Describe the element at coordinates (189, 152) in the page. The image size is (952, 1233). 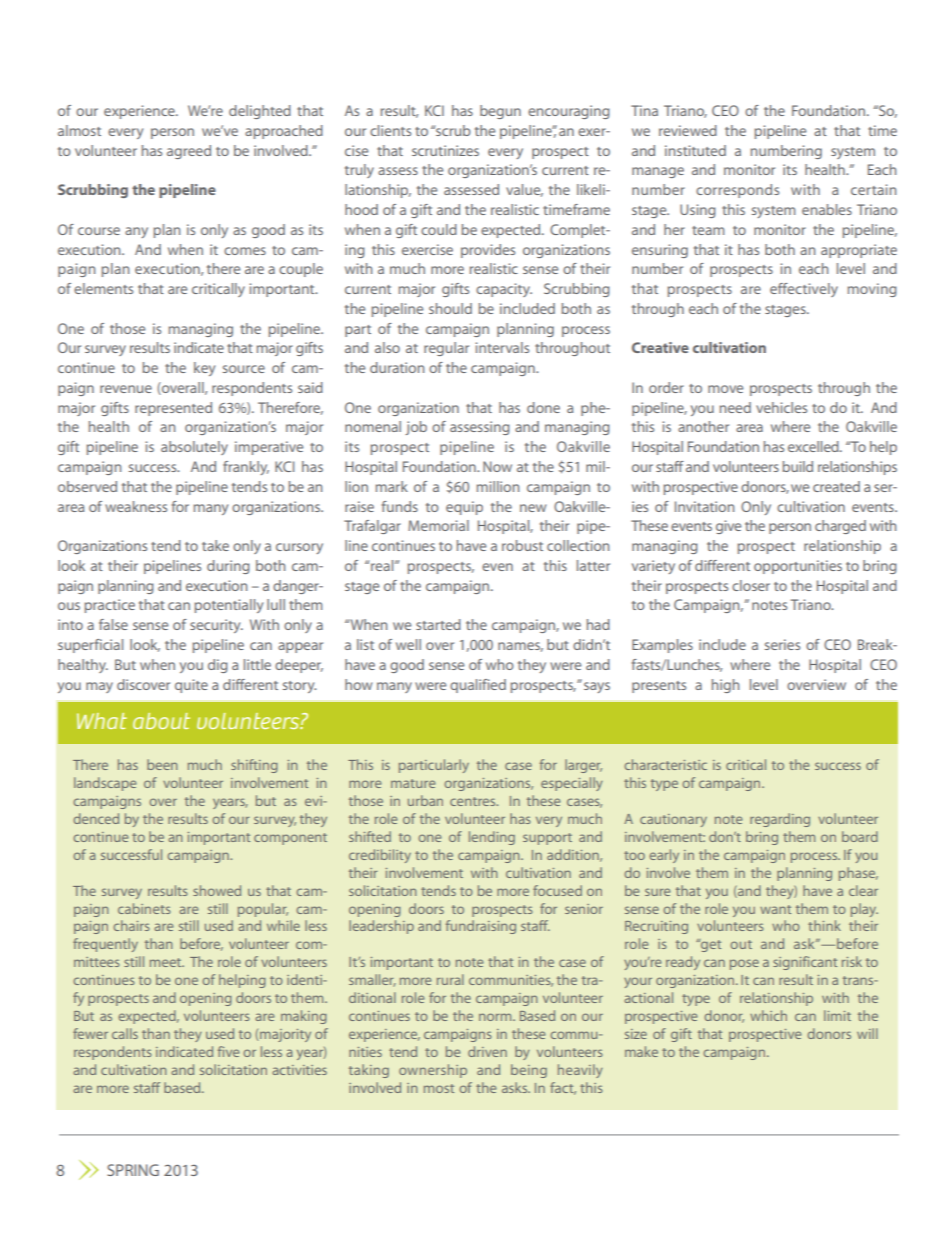
I see `agreed` at that location.
